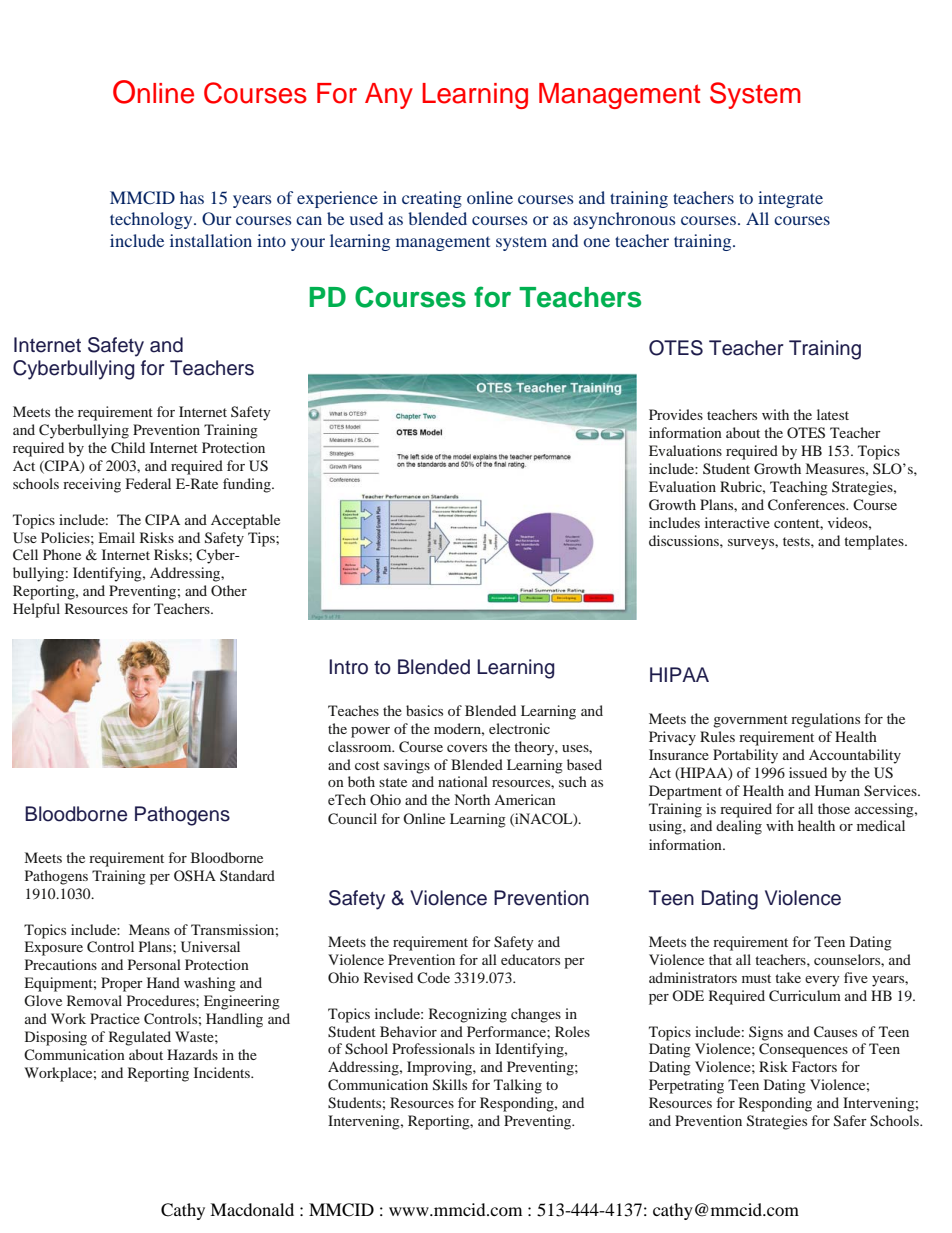  I want to click on Any, so click(389, 96).
